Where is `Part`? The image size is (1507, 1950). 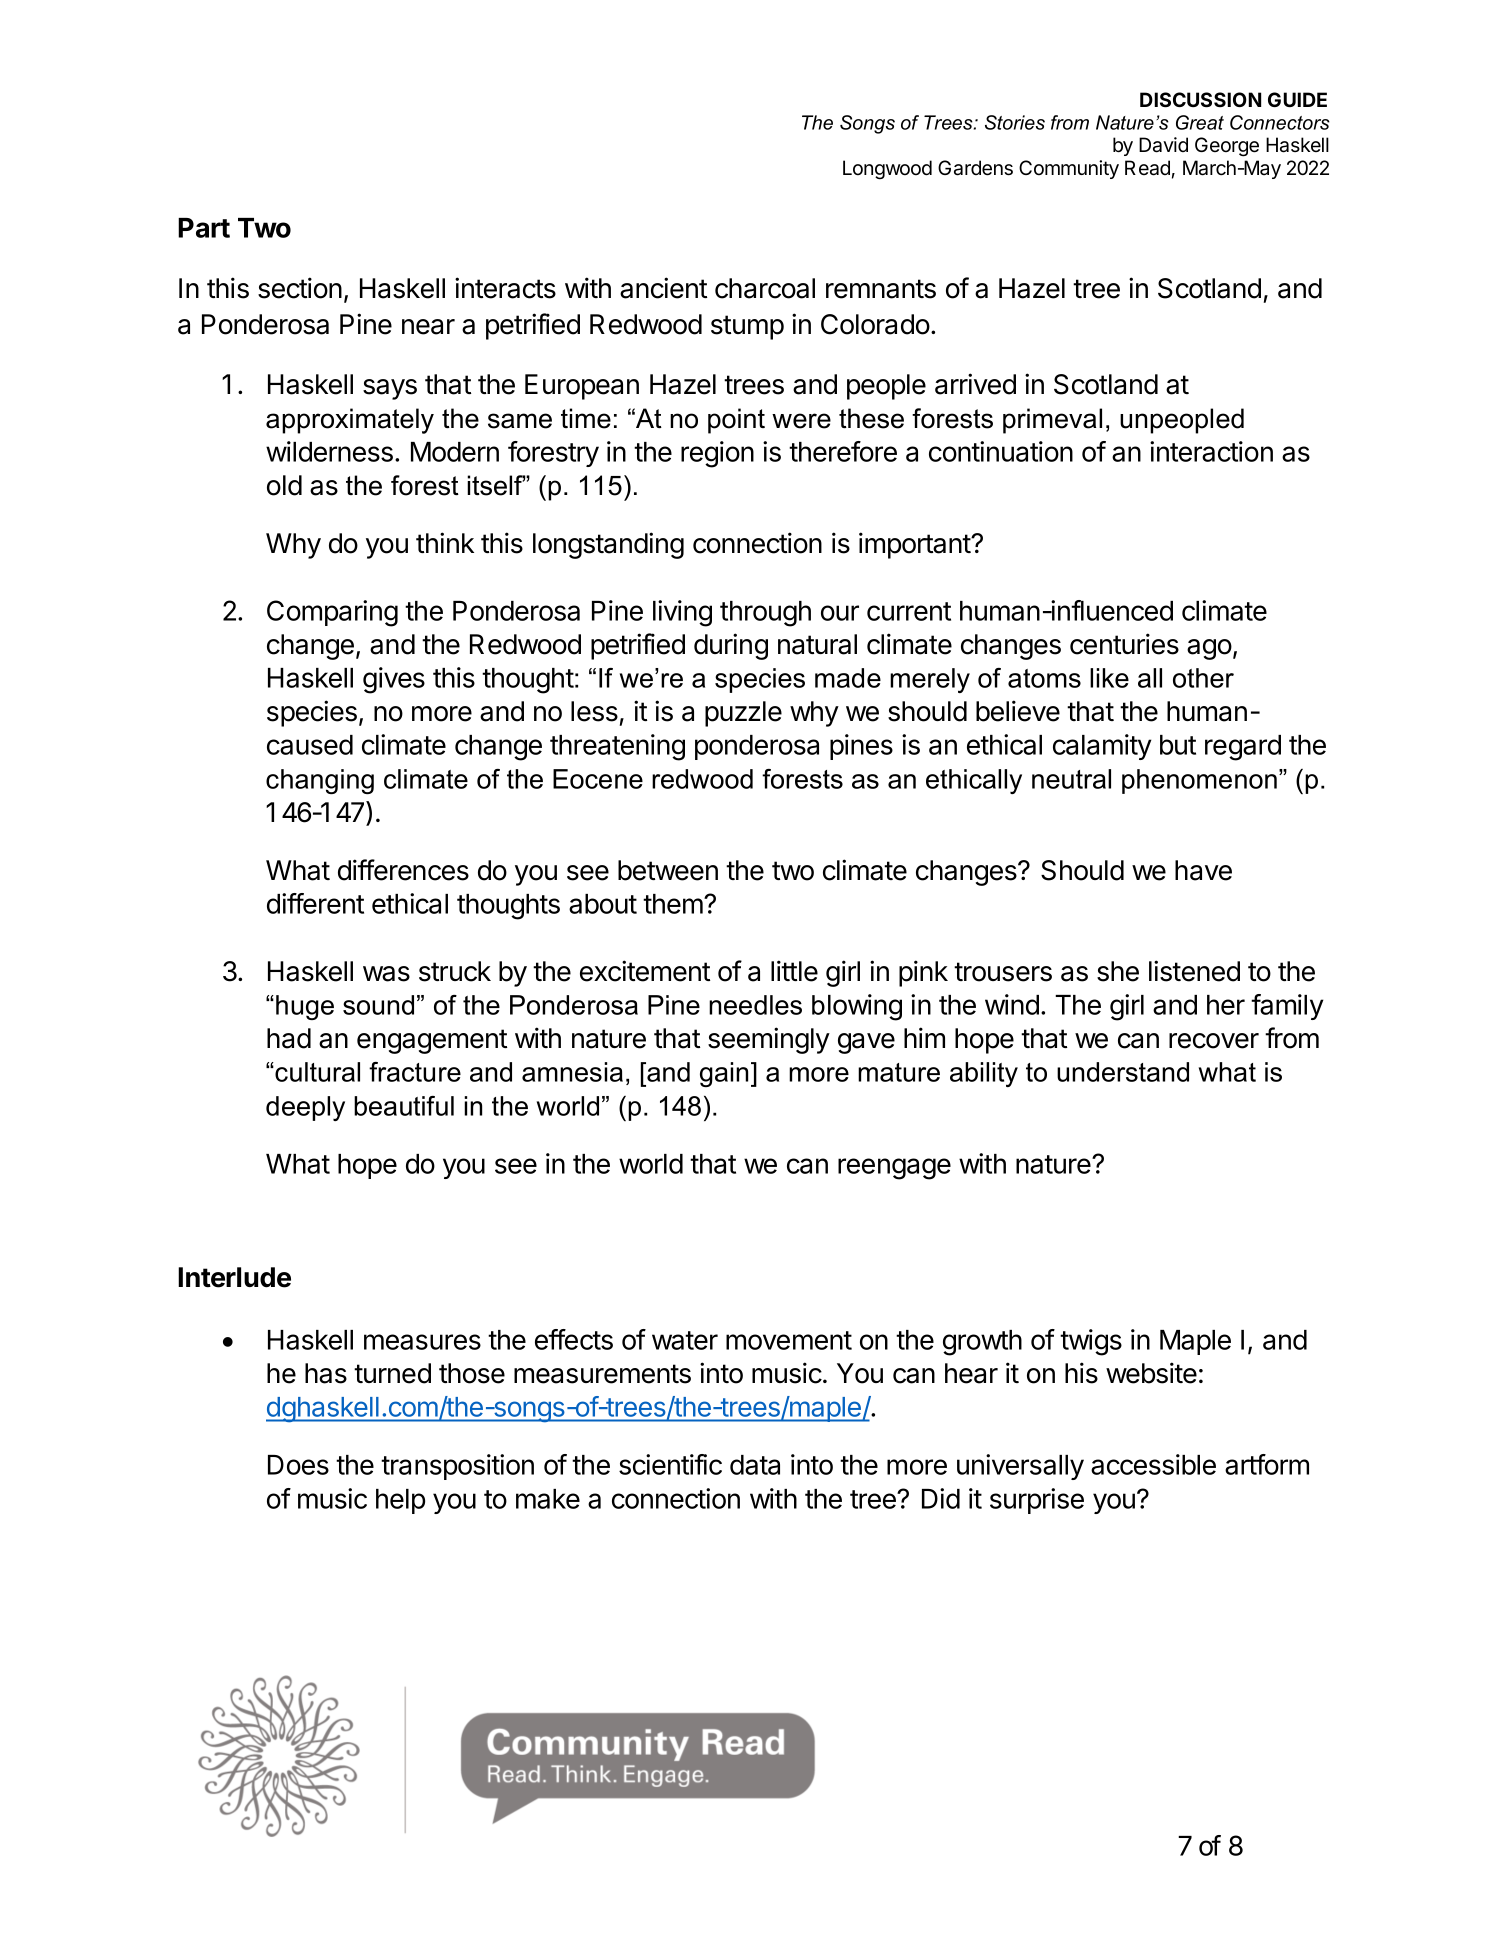
Part is located at coordinates (204, 228).
